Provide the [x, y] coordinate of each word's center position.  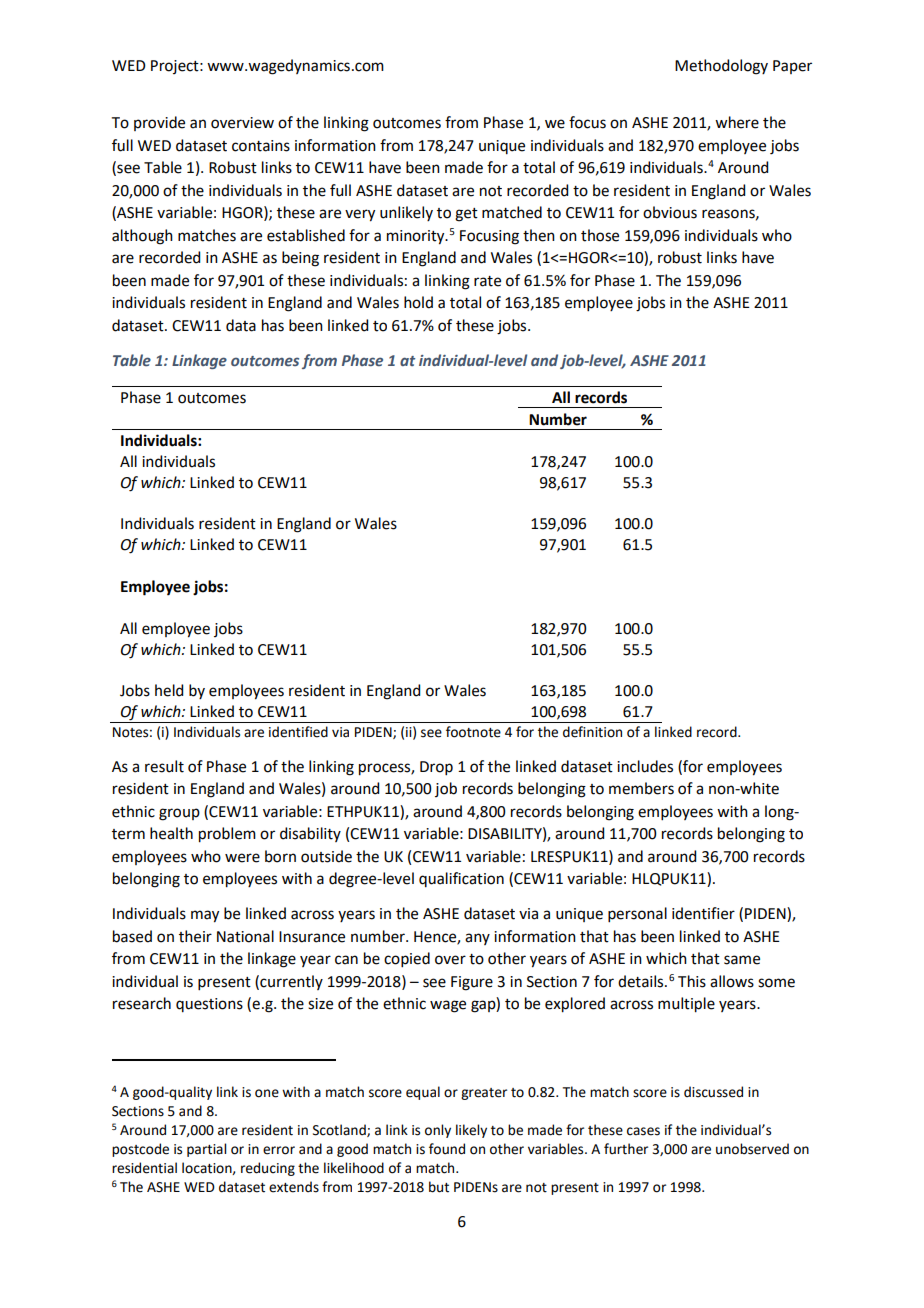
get [466, 215]
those [600, 235]
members [641, 788]
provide [159, 123]
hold [418, 302]
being [300, 259]
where [737, 122]
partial [206, 1150]
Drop [436, 768]
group [179, 814]
